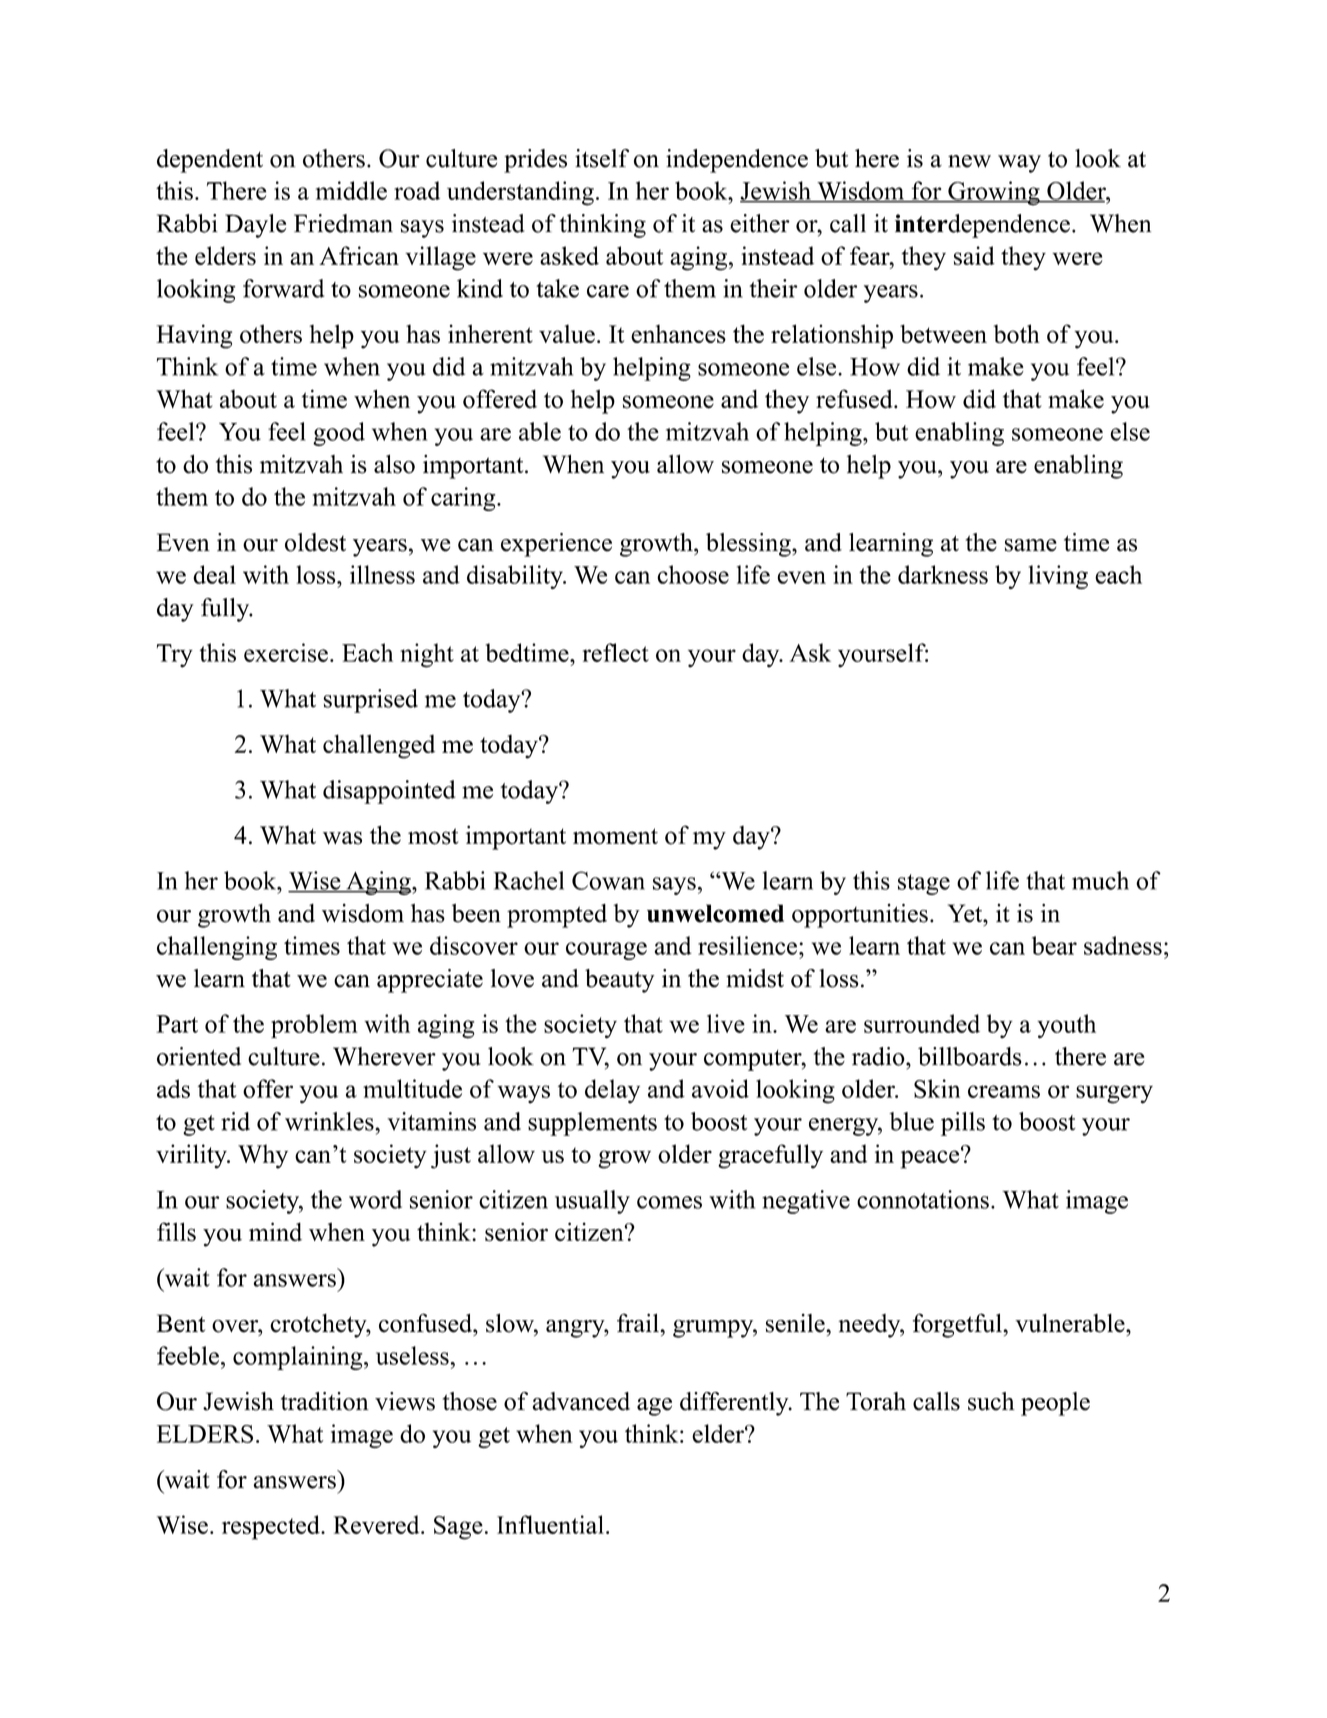 The width and height of the document is (1327, 1718). What do you see at coordinates (314, 1026) in the document?
I see `problem` at bounding box center [314, 1026].
